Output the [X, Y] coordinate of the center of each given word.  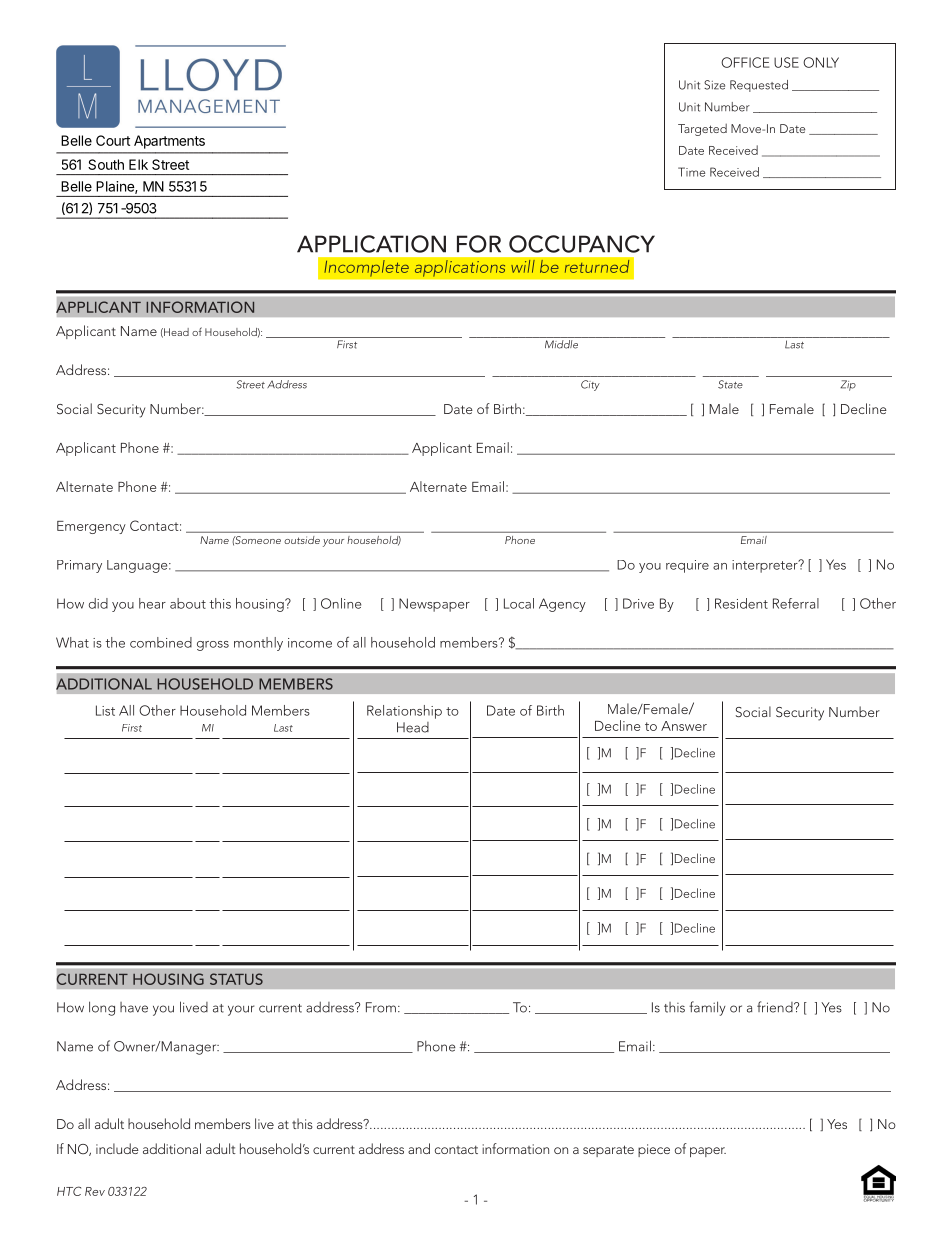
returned [597, 266]
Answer [684, 726]
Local [519, 603]
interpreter [766, 566]
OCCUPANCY [582, 244]
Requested [759, 86]
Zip [848, 385]
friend [776, 1007]
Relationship [404, 712]
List [105, 710]
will [523, 266]
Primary [79, 566]
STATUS [236, 979]
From [381, 1007]
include [117, 1148]
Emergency [91, 527]
